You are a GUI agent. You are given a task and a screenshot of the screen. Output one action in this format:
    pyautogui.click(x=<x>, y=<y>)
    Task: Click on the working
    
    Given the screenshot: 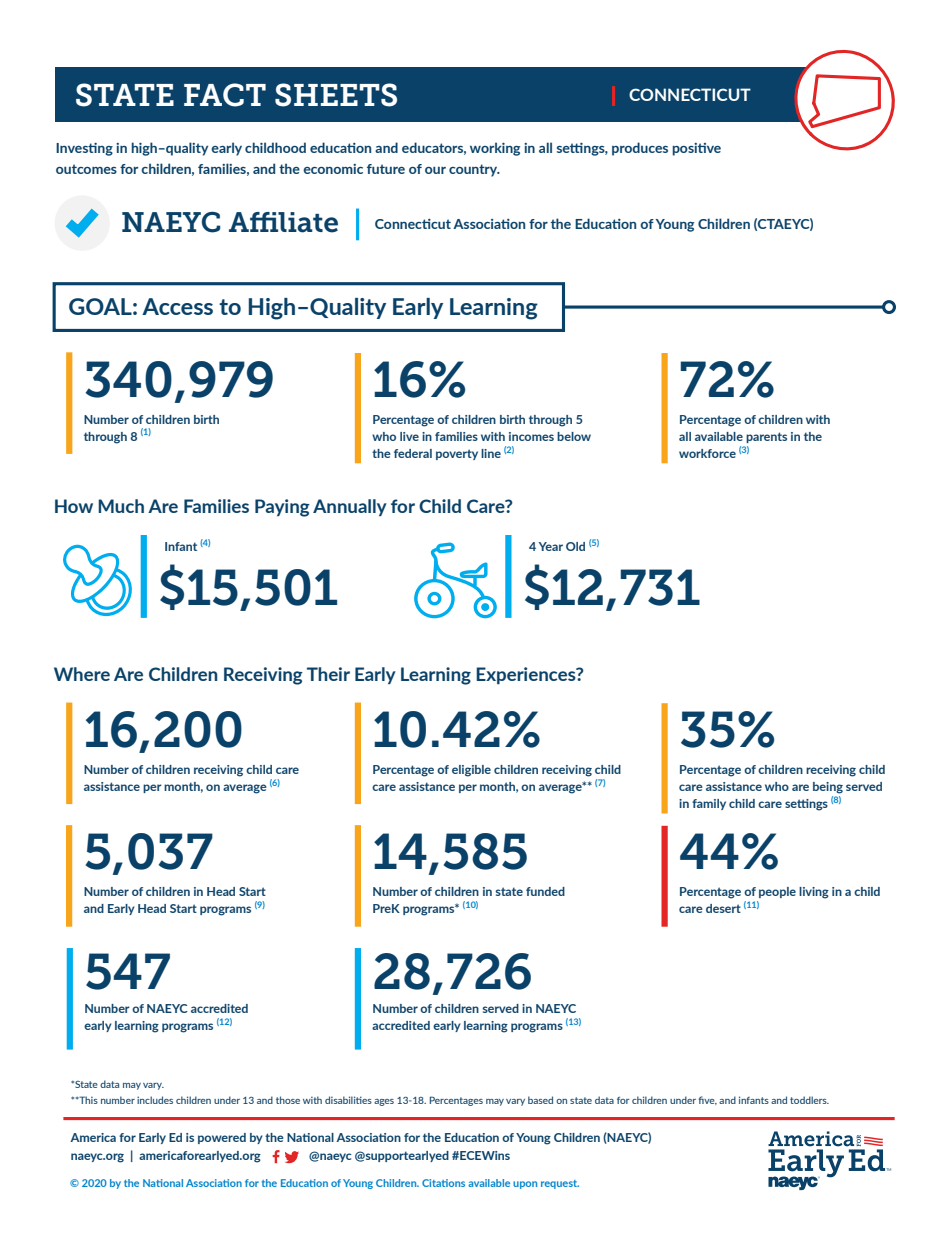 What is the action you would take?
    pyautogui.click(x=495, y=149)
